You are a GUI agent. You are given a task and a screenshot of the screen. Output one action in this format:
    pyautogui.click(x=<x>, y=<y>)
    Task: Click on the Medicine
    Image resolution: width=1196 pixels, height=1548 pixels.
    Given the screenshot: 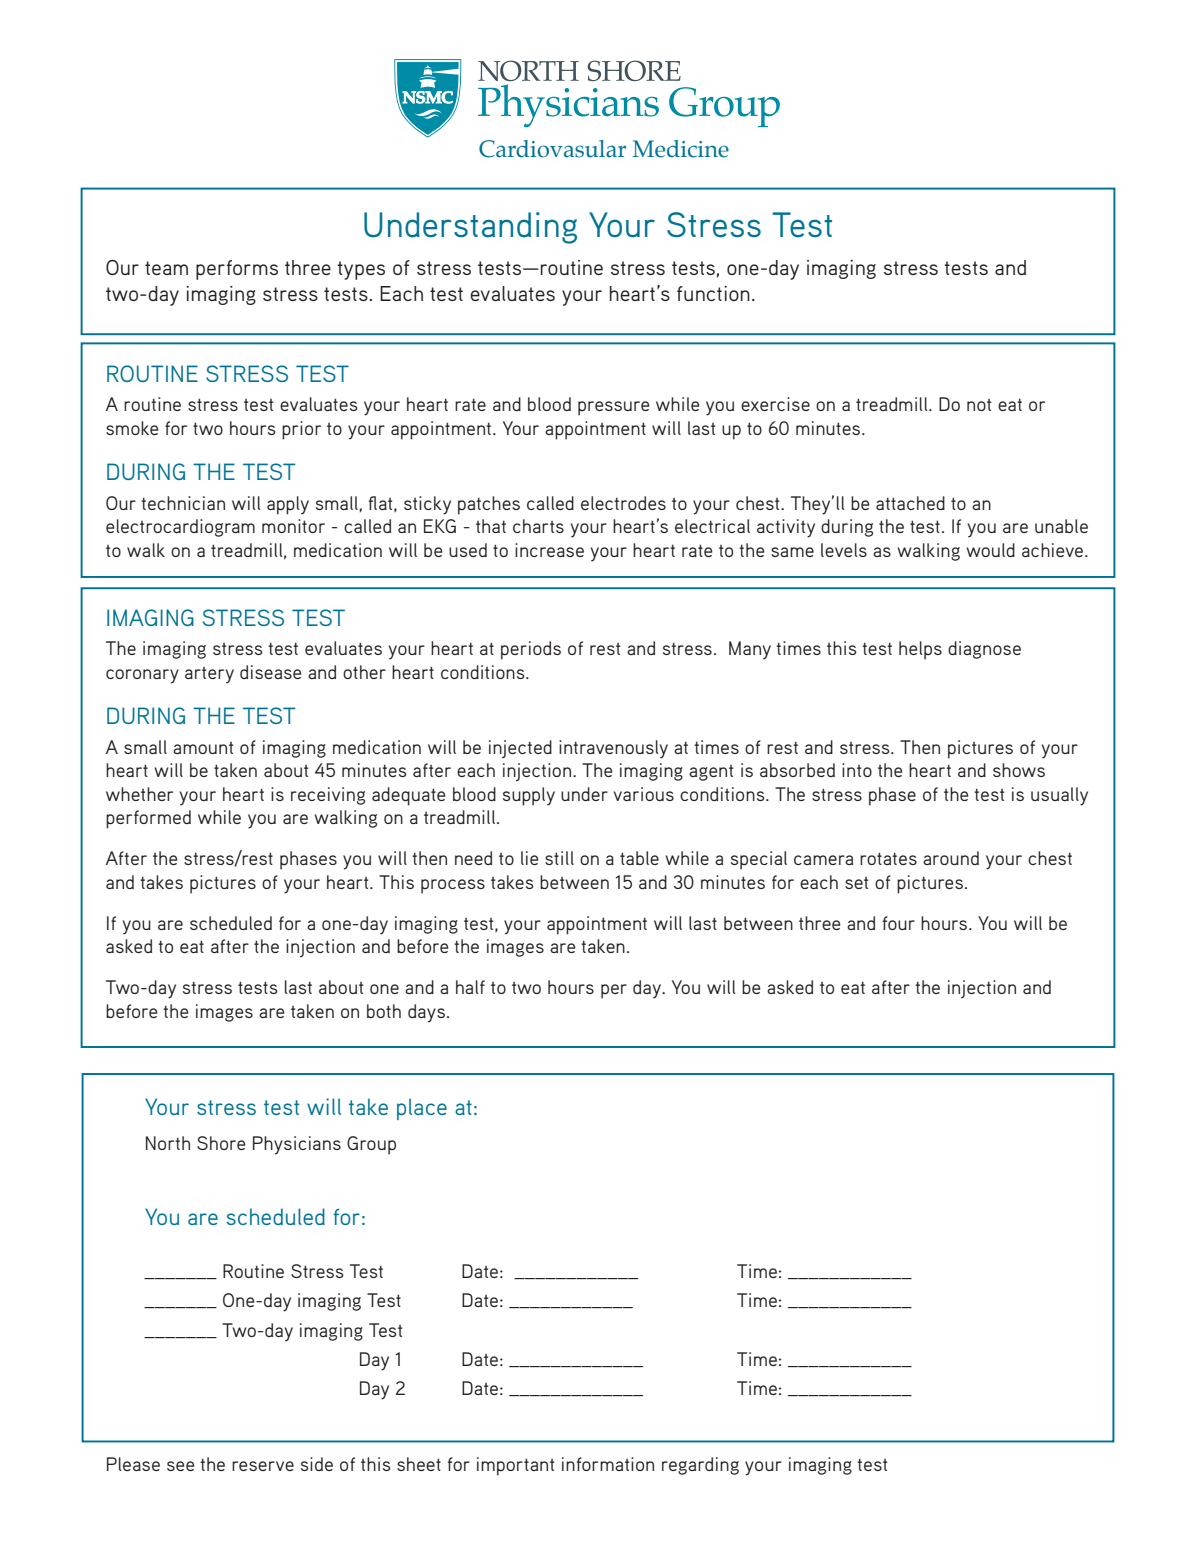 What is the action you would take?
    pyautogui.click(x=681, y=149)
